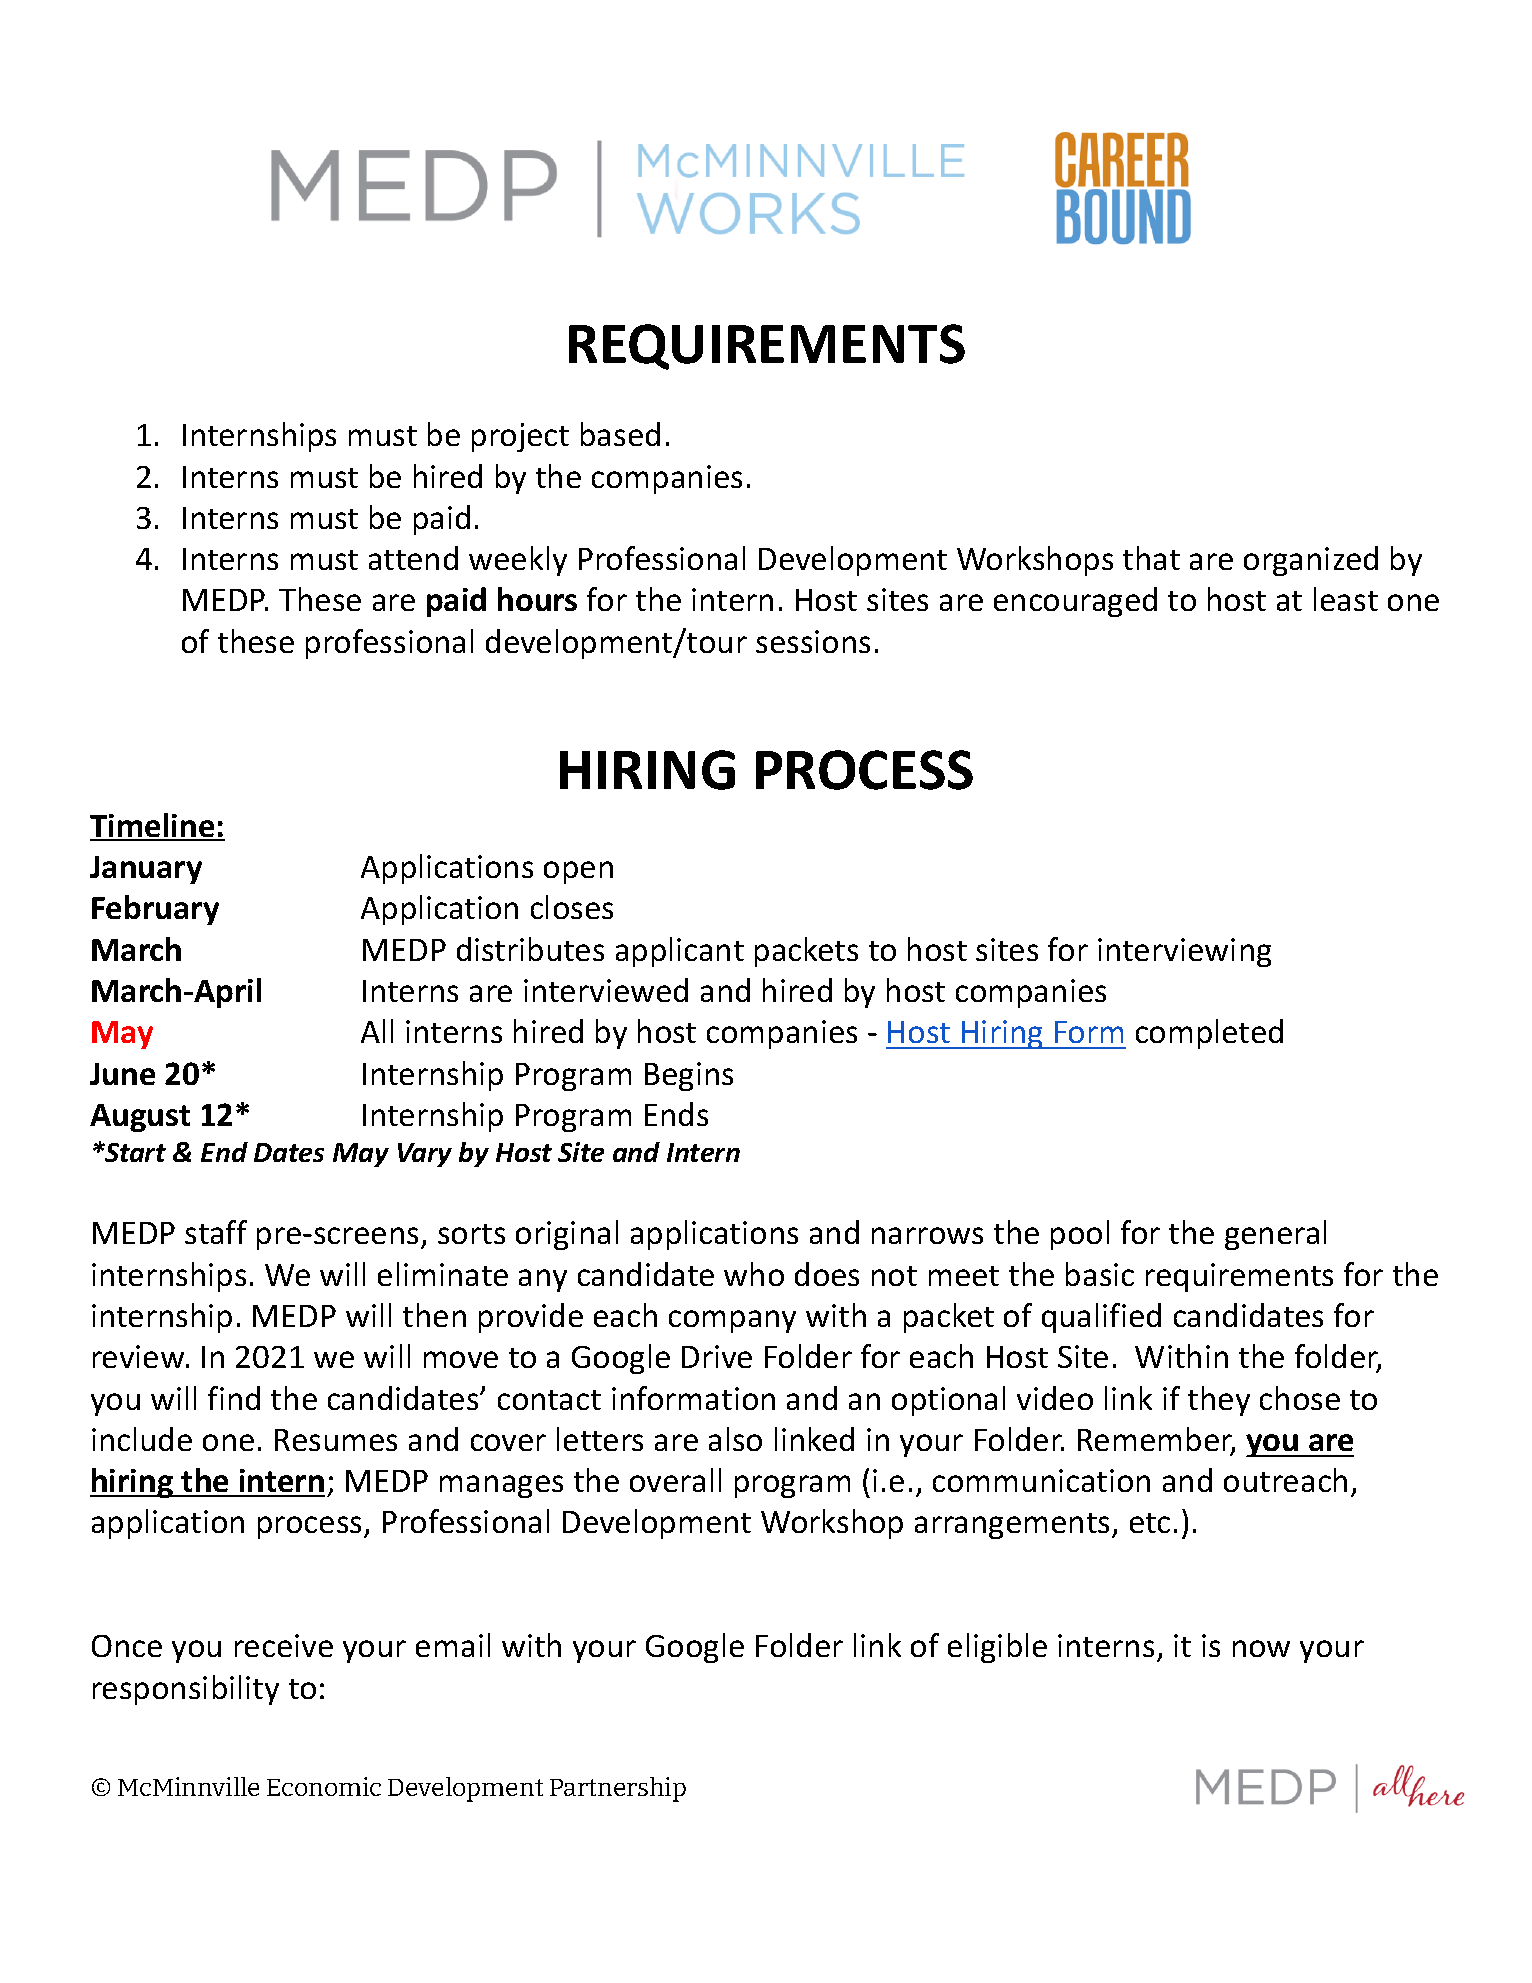  What do you see at coordinates (578, 872) in the screenshot?
I see `open` at bounding box center [578, 872].
